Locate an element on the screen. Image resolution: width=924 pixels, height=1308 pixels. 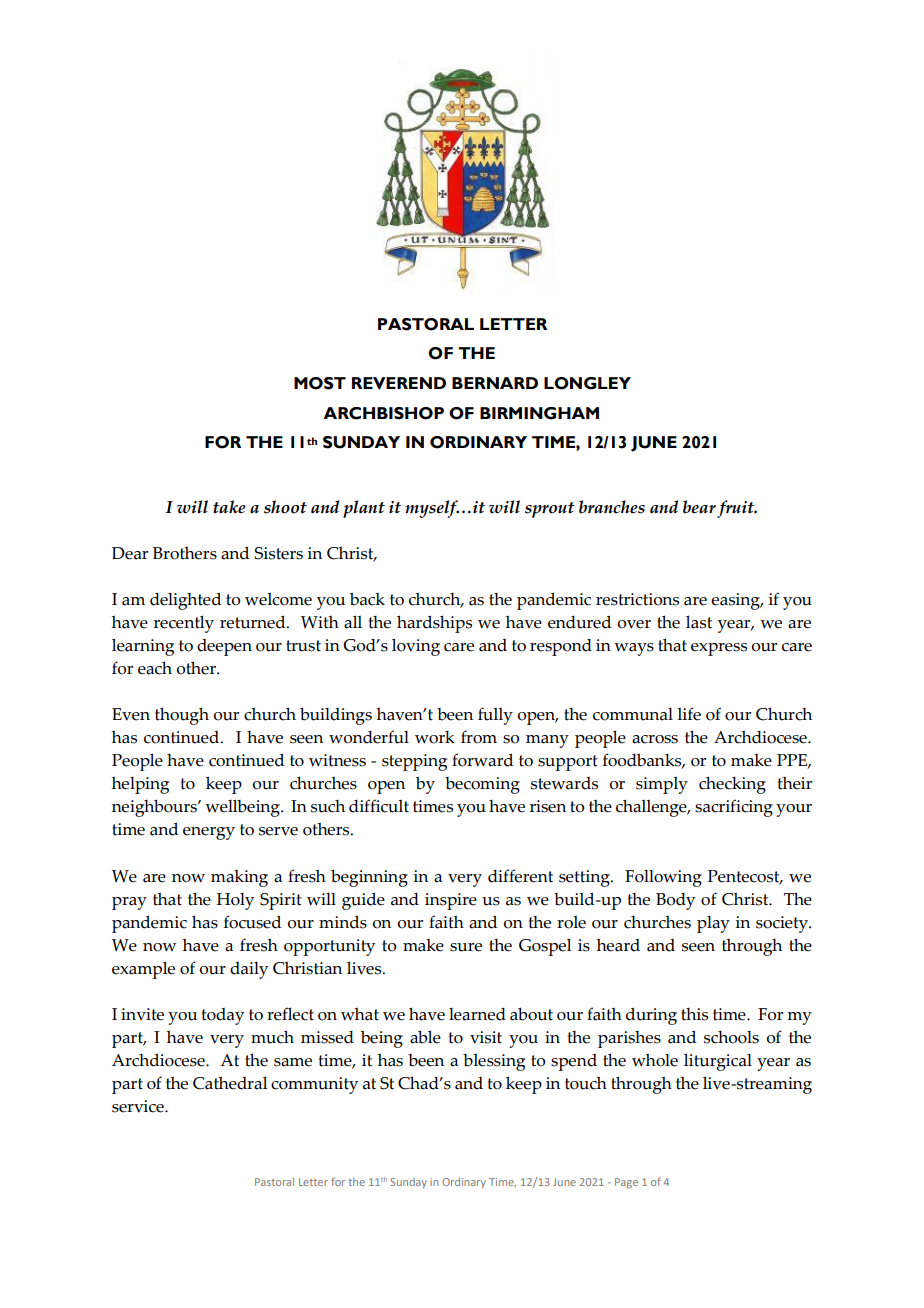
BERNARD is located at coordinates (495, 383).
